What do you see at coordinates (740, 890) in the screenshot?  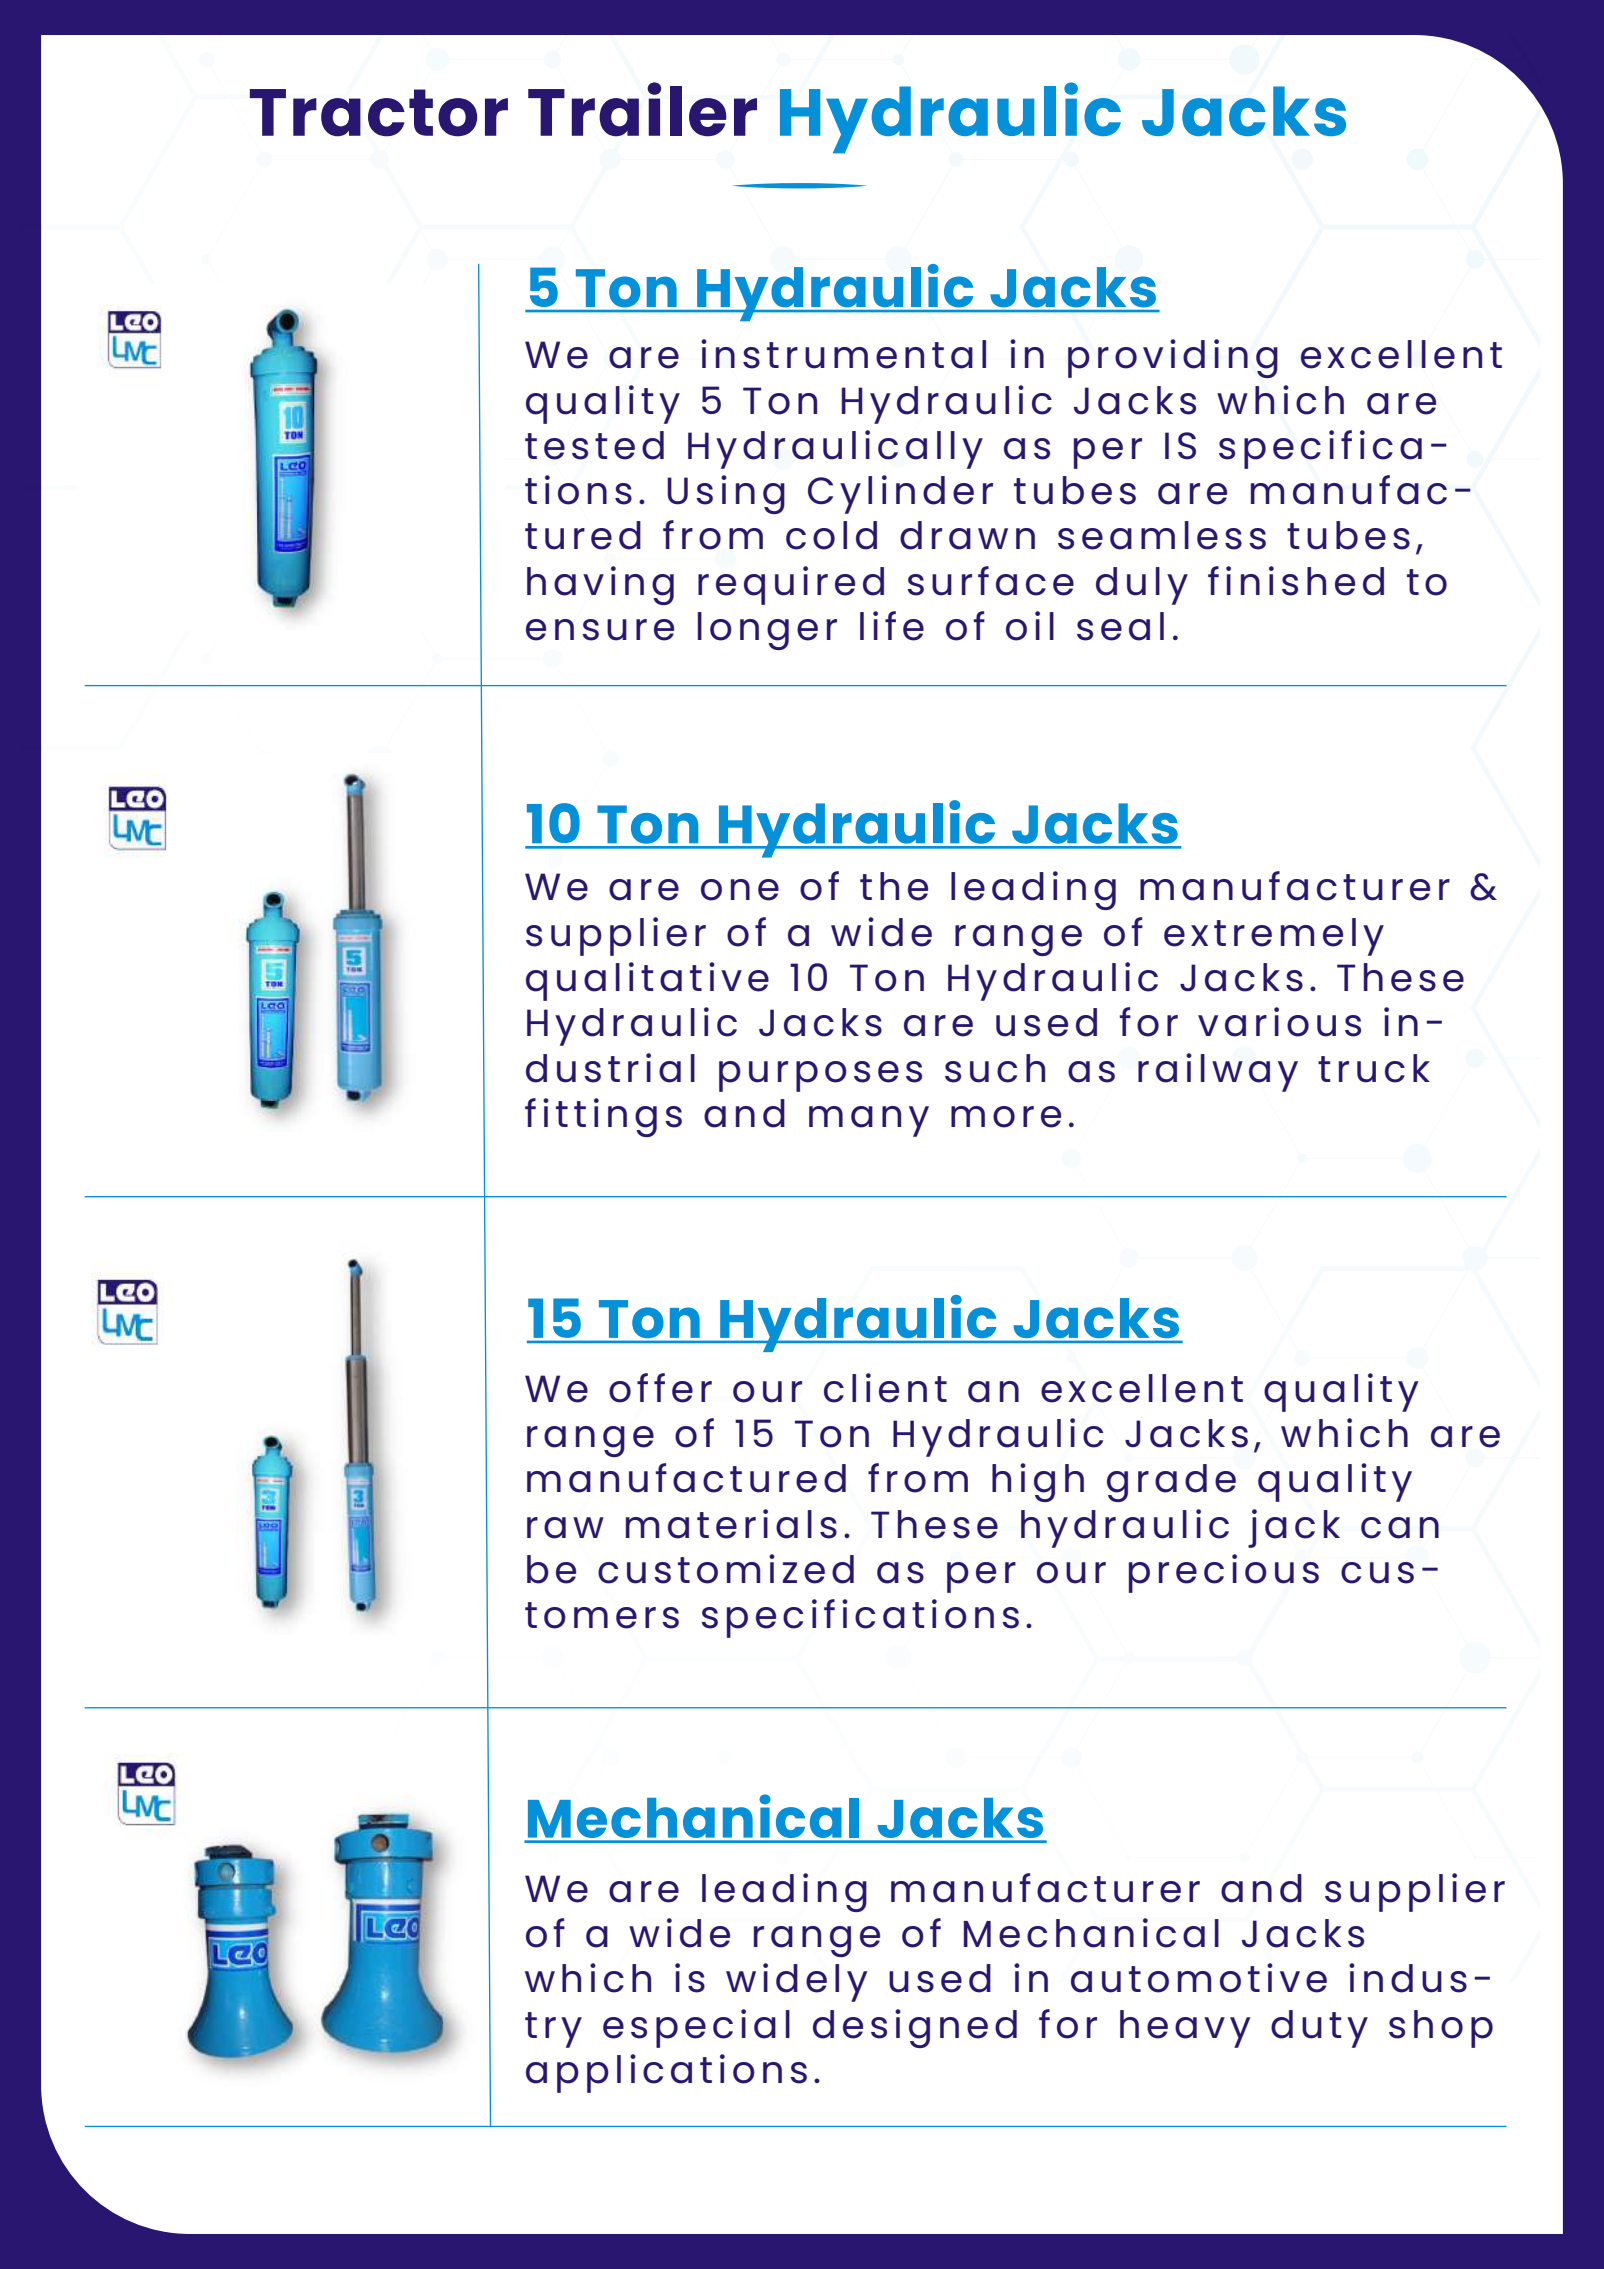 I see `one` at bounding box center [740, 890].
